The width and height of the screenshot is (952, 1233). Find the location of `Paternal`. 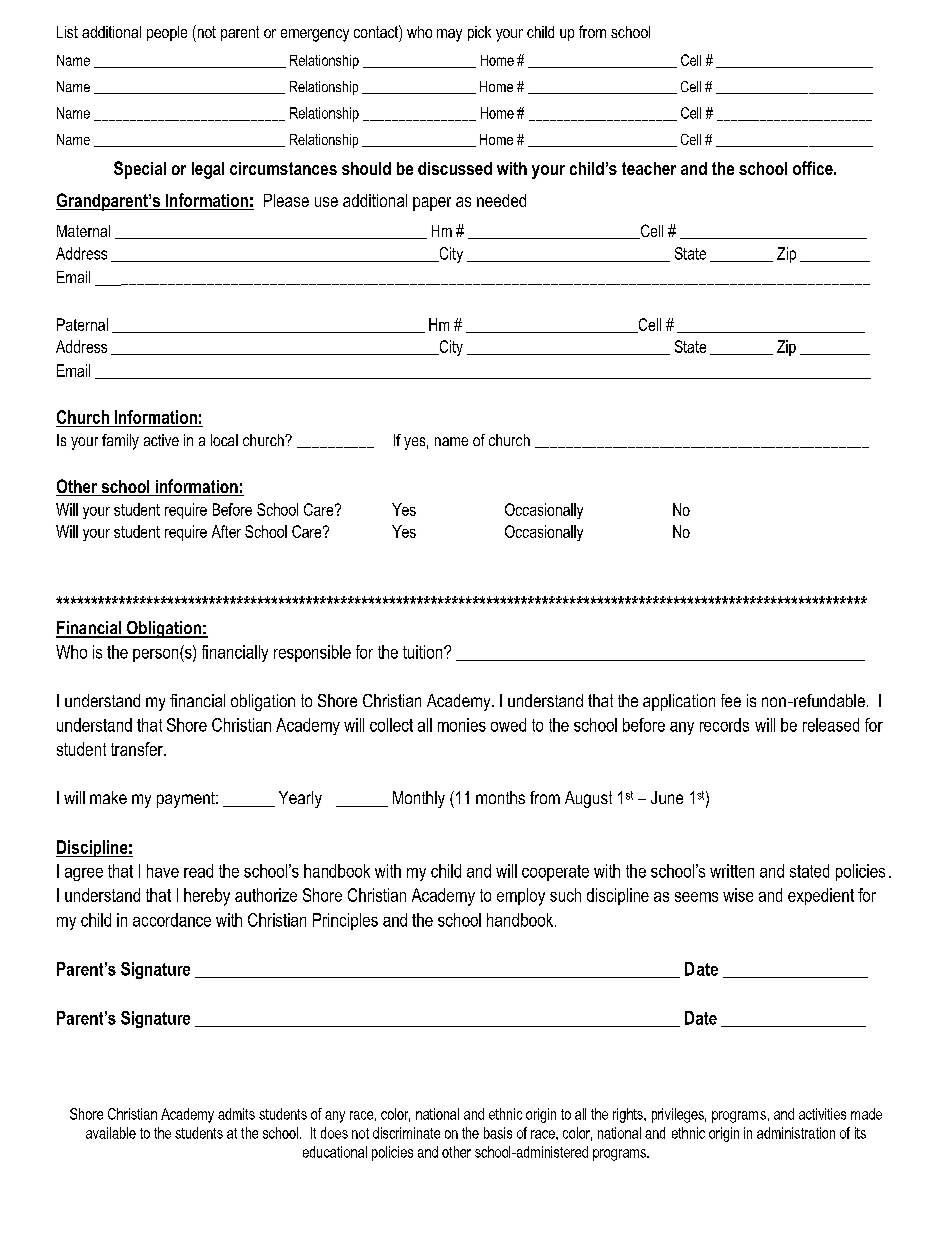

Paternal is located at coordinates (82, 324).
